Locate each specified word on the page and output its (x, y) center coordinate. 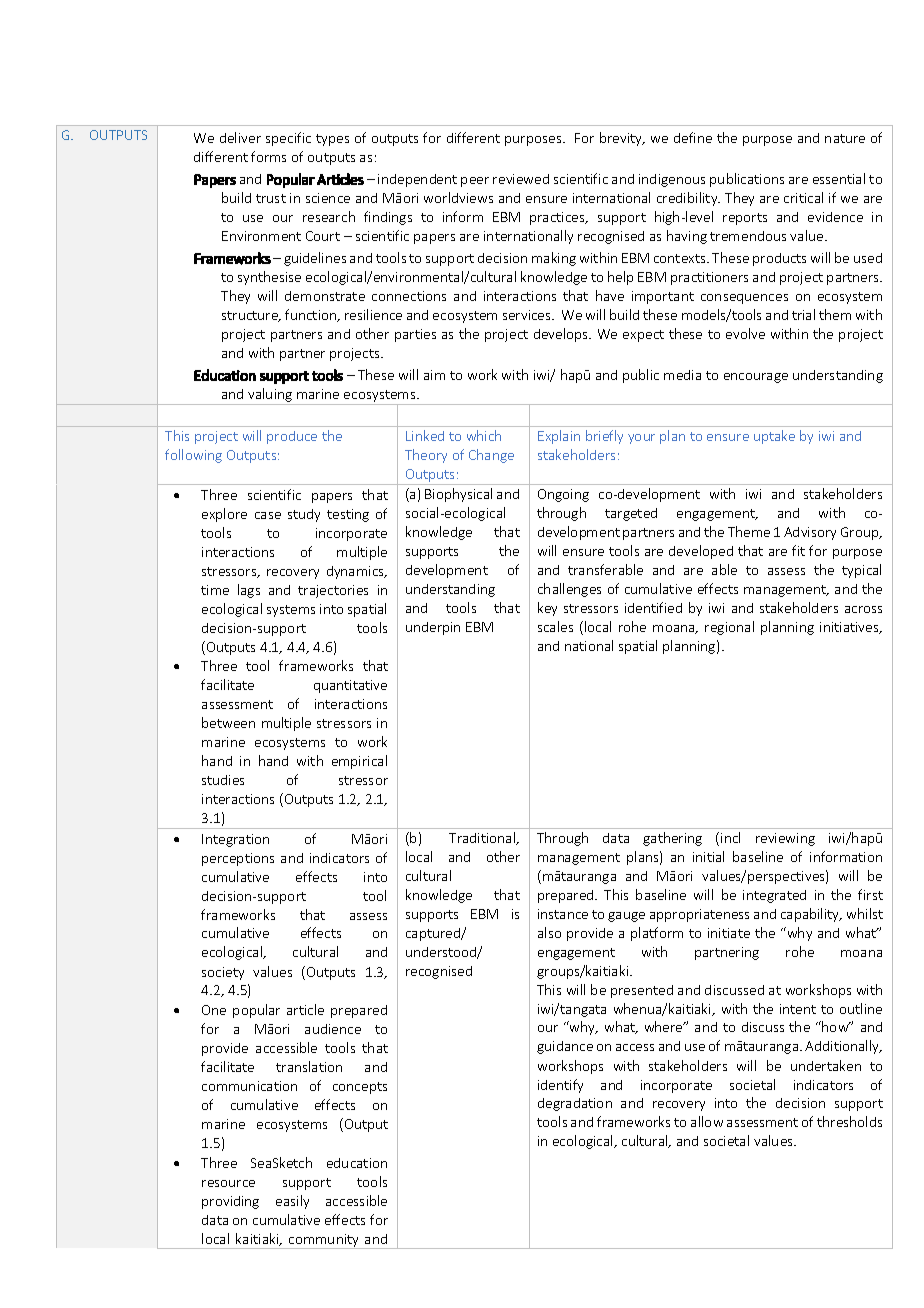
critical (803, 197)
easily (292, 1202)
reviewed (521, 179)
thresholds (849, 1121)
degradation (575, 1104)
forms (268, 156)
